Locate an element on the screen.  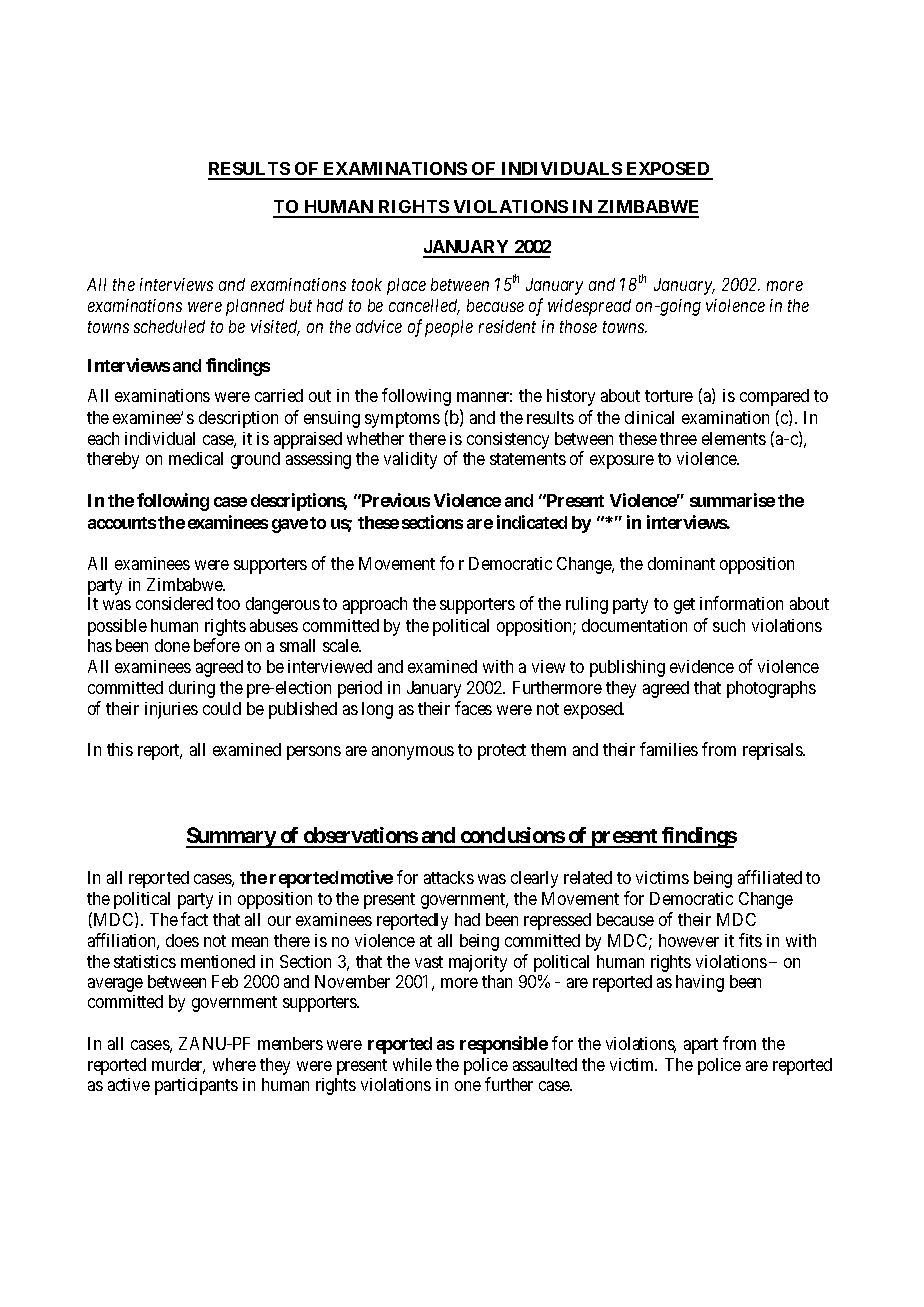
Summary is located at coordinates (231, 837).
